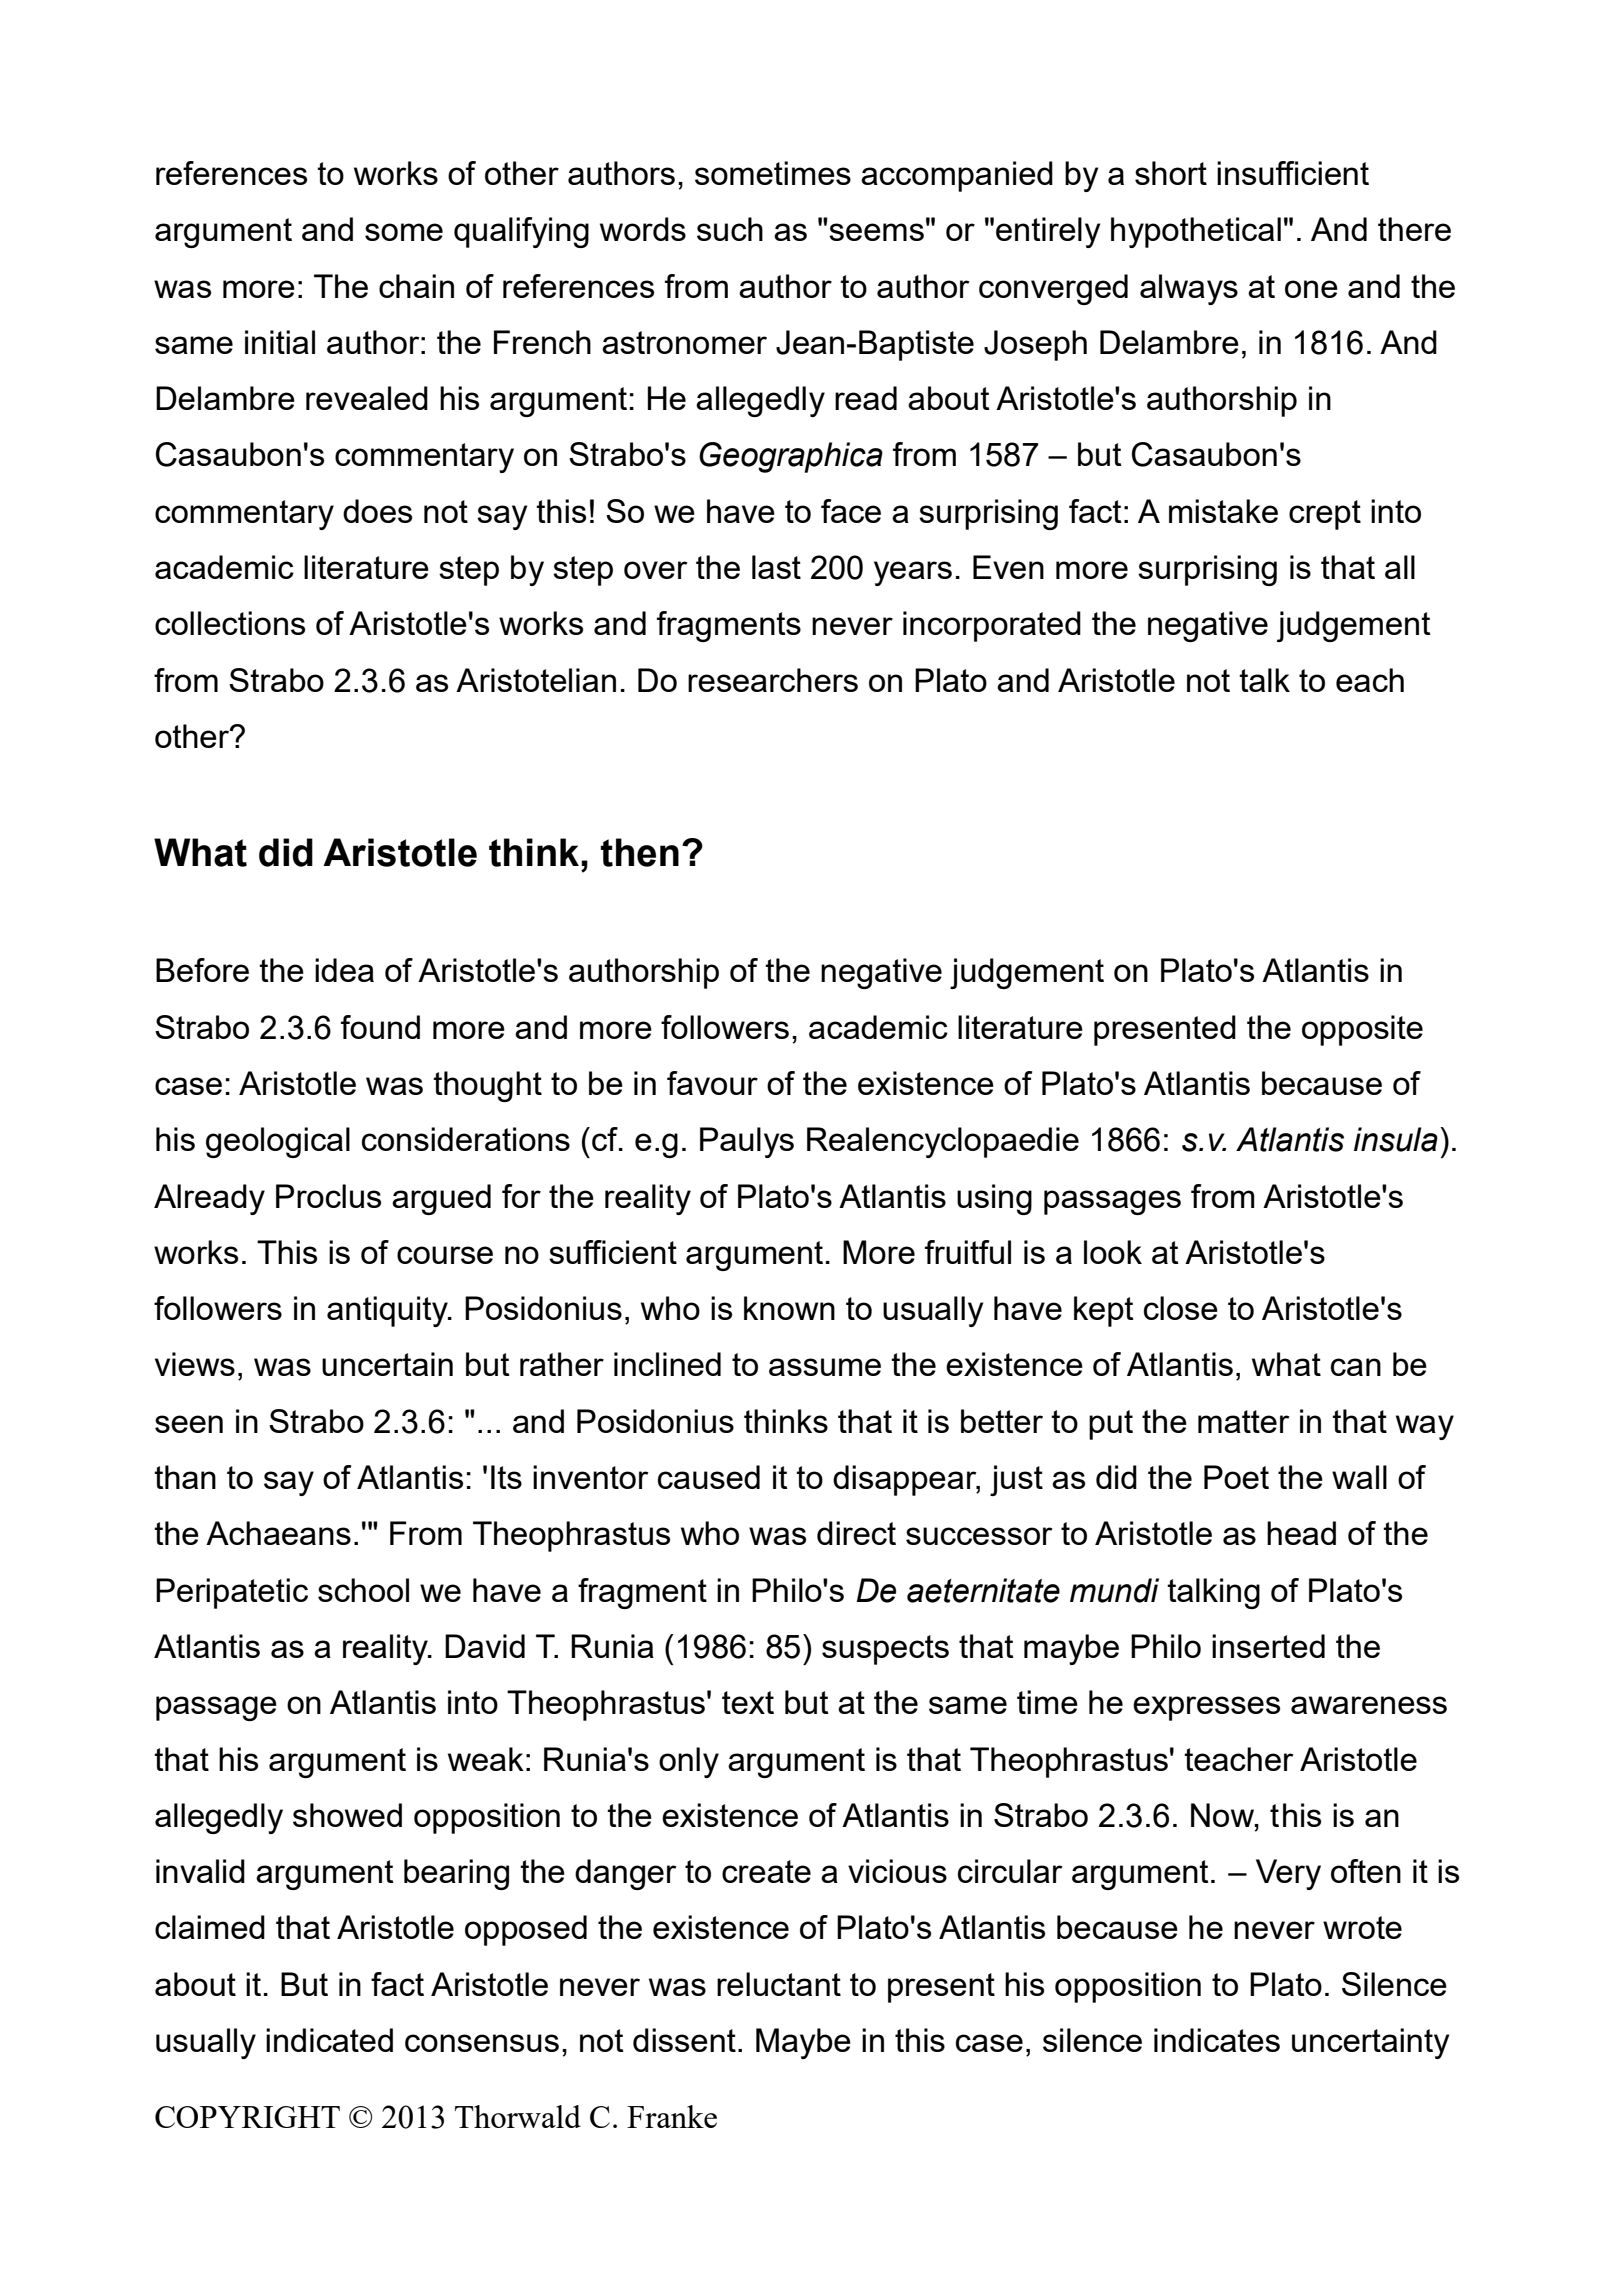 The image size is (1618, 2290). Describe the element at coordinates (1362, 1030) in the image. I see `opposite` at that location.
